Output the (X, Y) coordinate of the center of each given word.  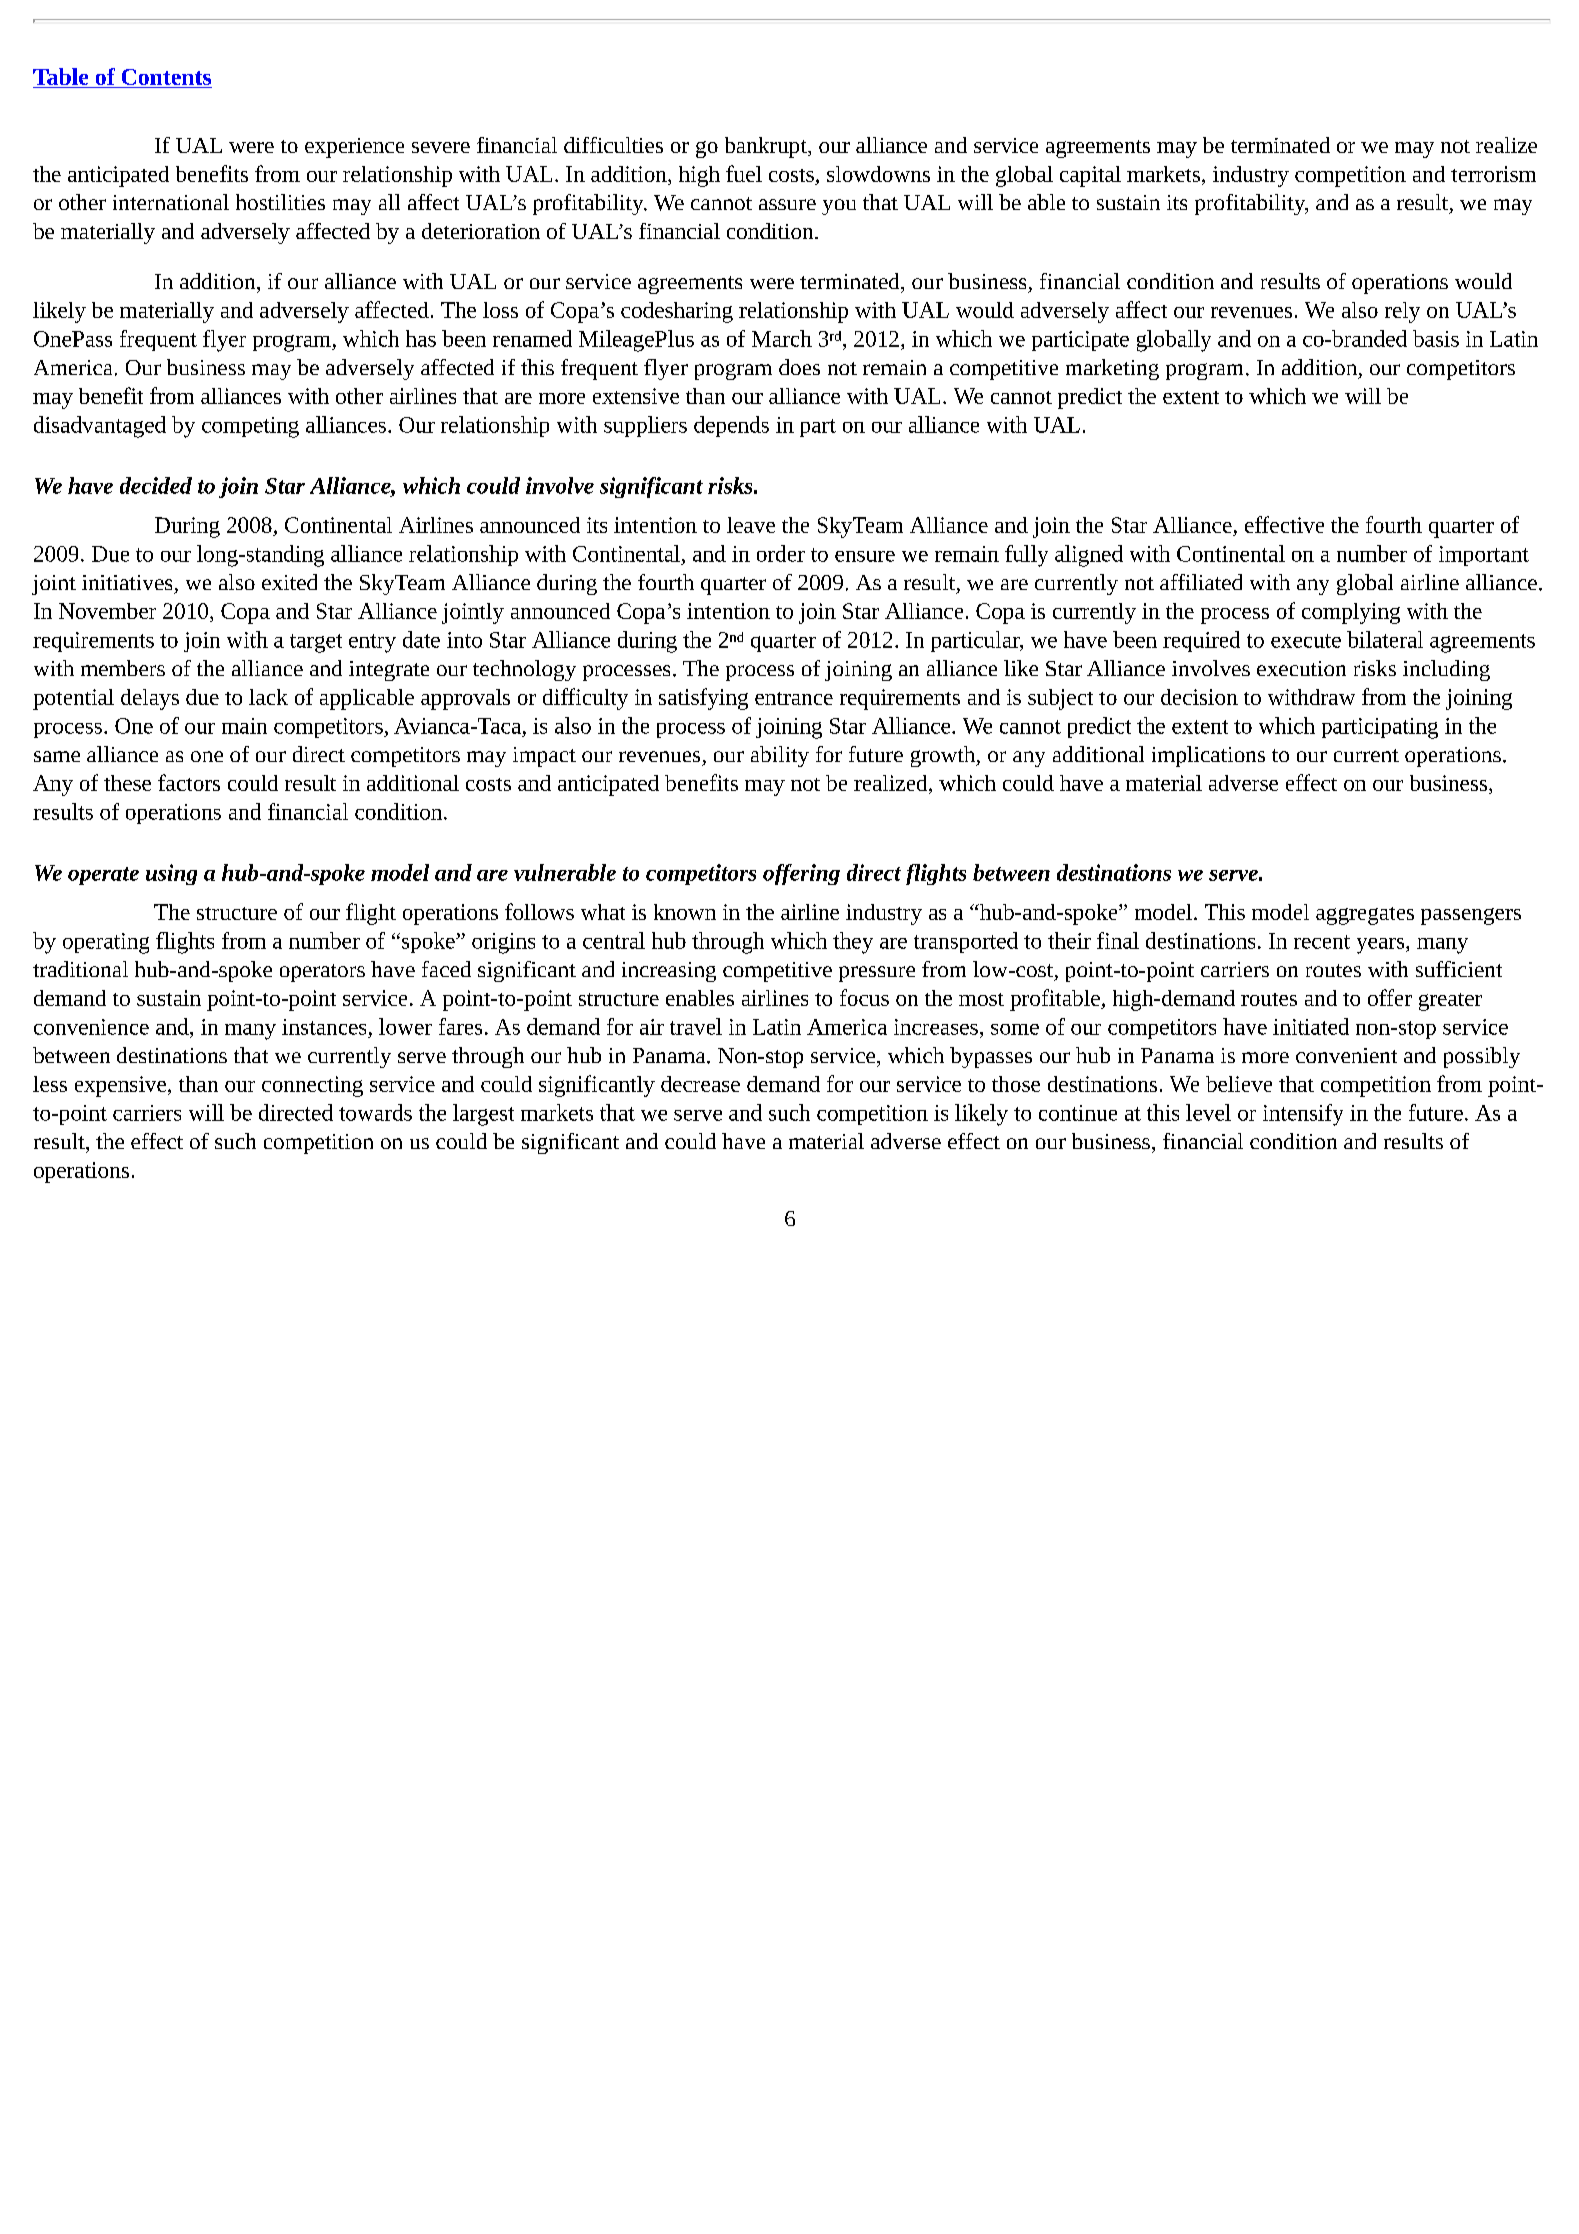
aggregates (1365, 916)
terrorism (1493, 174)
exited (289, 582)
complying (1351, 613)
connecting (312, 1086)
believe (1239, 1084)
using (171, 874)
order (781, 553)
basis (1436, 338)
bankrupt (767, 147)
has (421, 338)
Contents (165, 78)
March (782, 338)
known (685, 912)
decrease (700, 1084)
